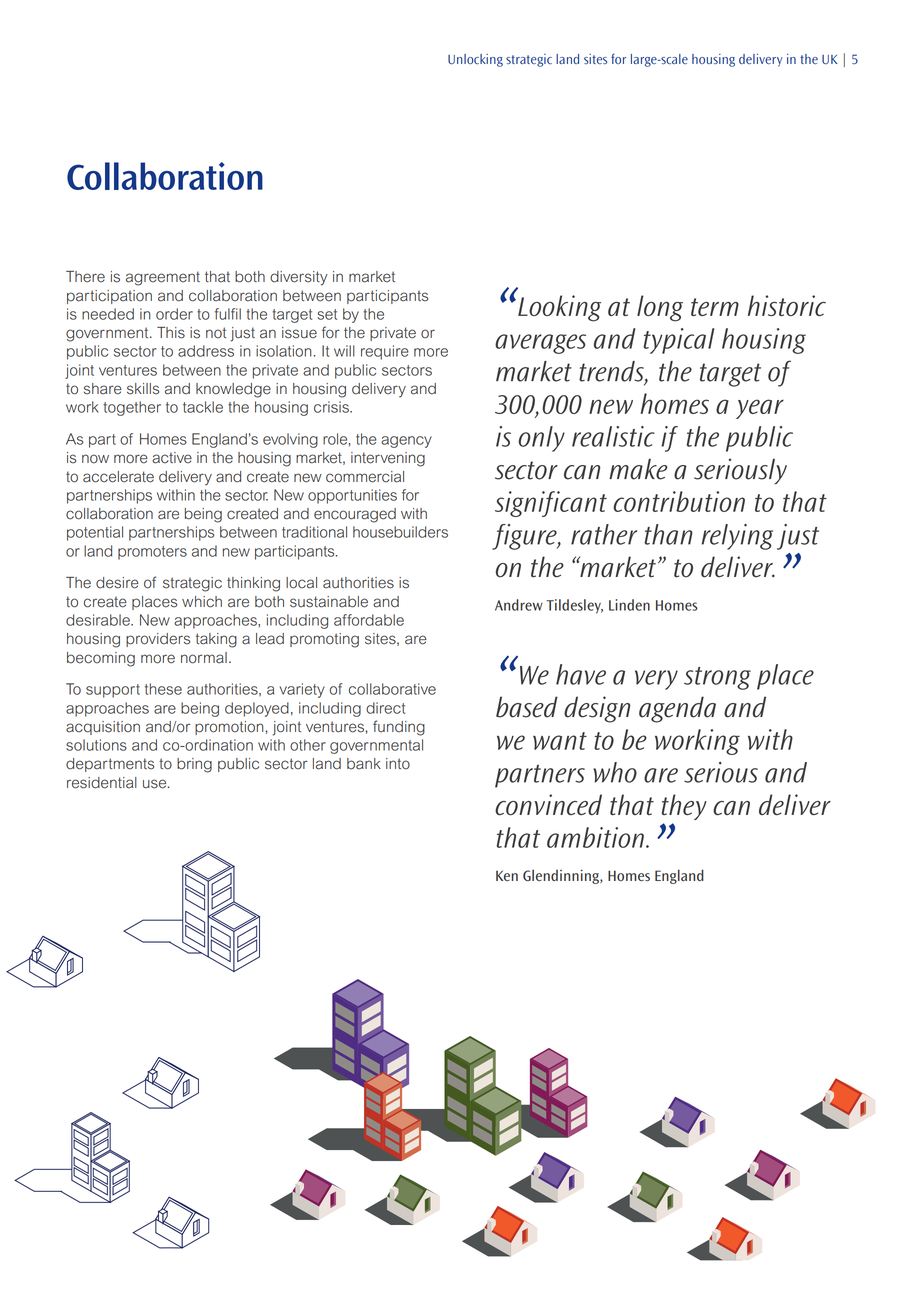 Image resolution: width=924 pixels, height=1308 pixels. Describe the element at coordinates (172, 458) in the document. I see `active` at that location.
